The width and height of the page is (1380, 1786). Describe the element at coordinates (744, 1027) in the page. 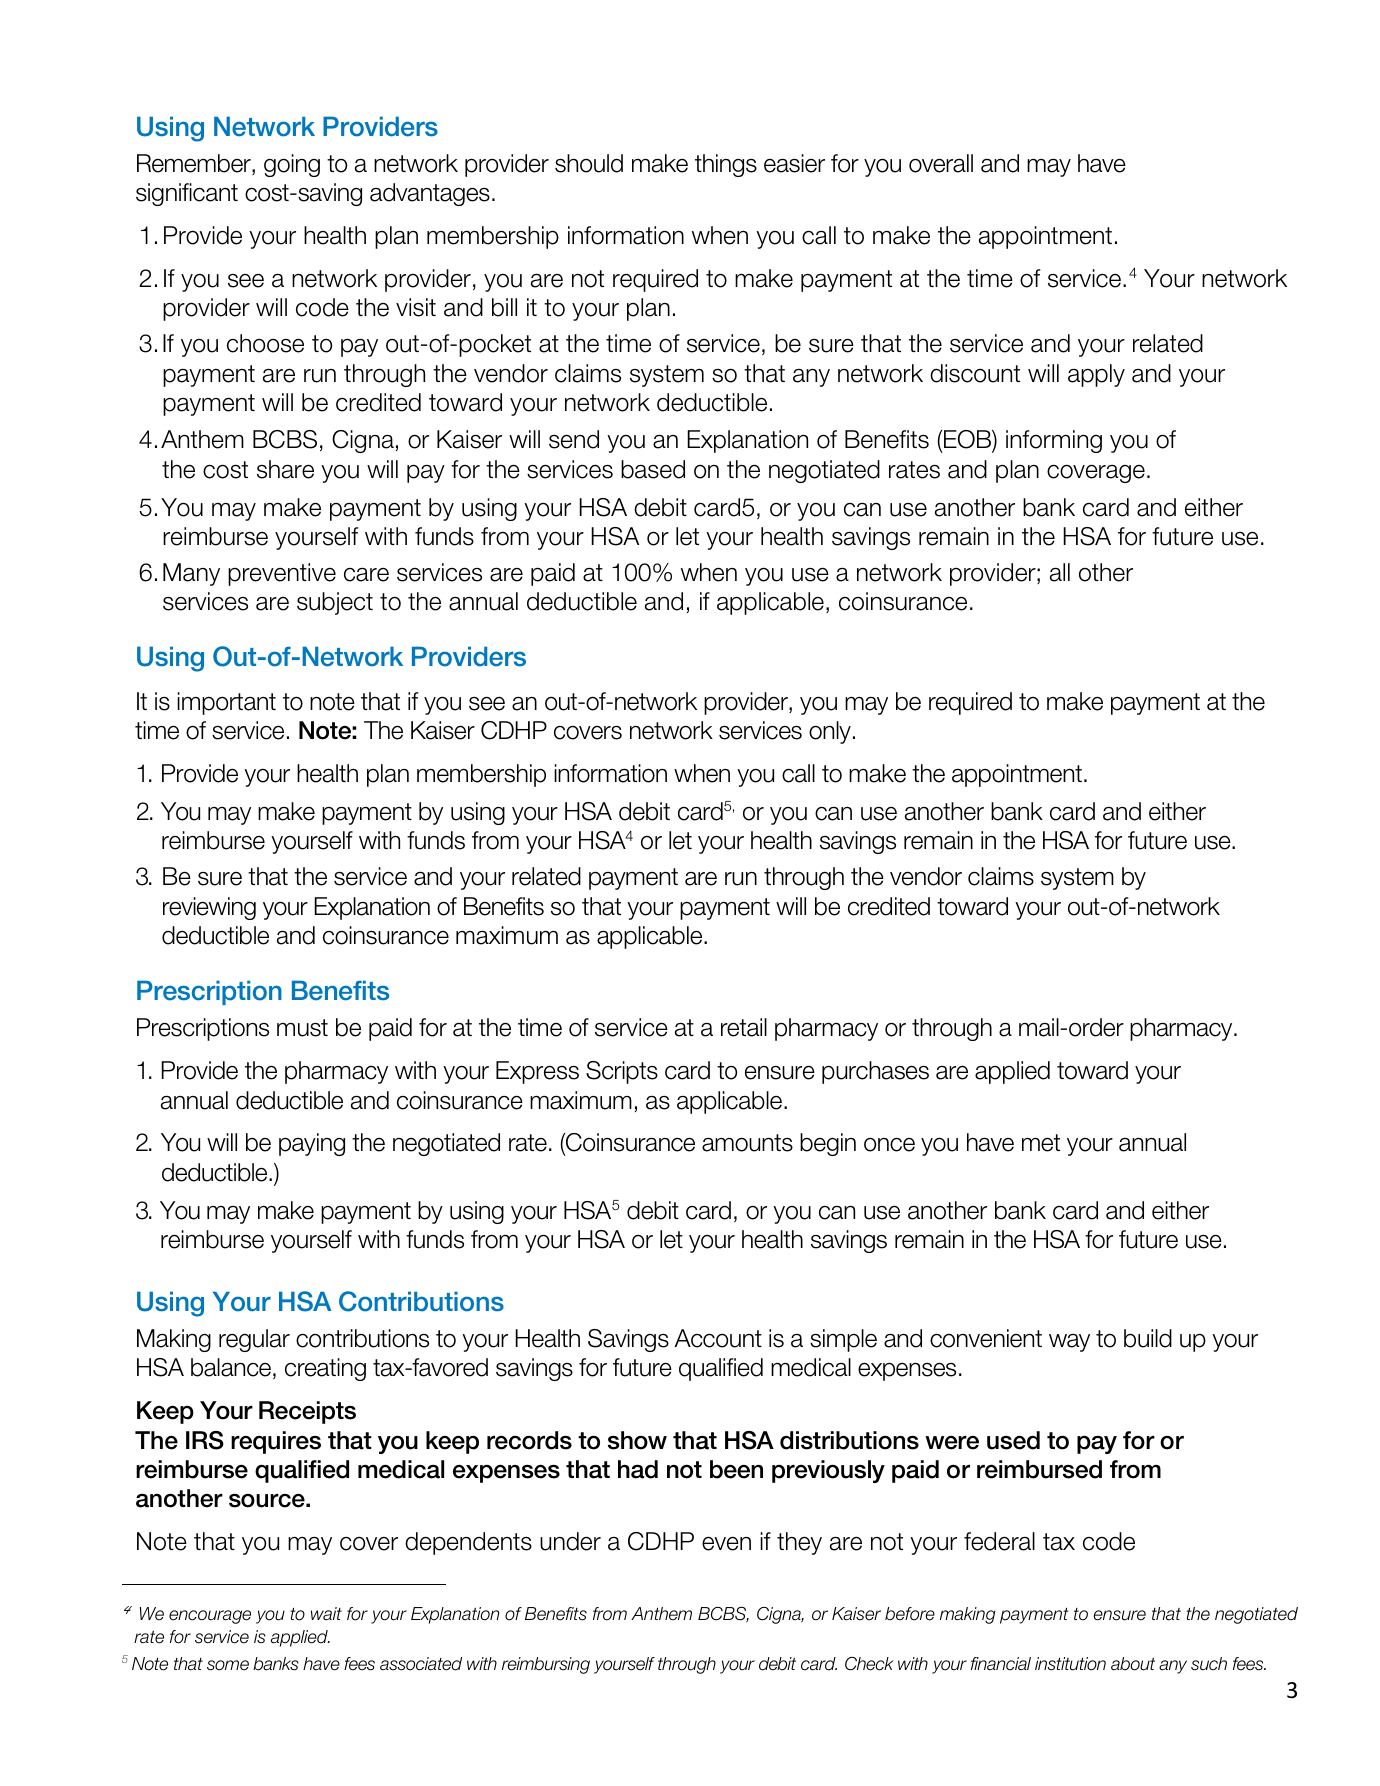

I see `retail` at that location.
